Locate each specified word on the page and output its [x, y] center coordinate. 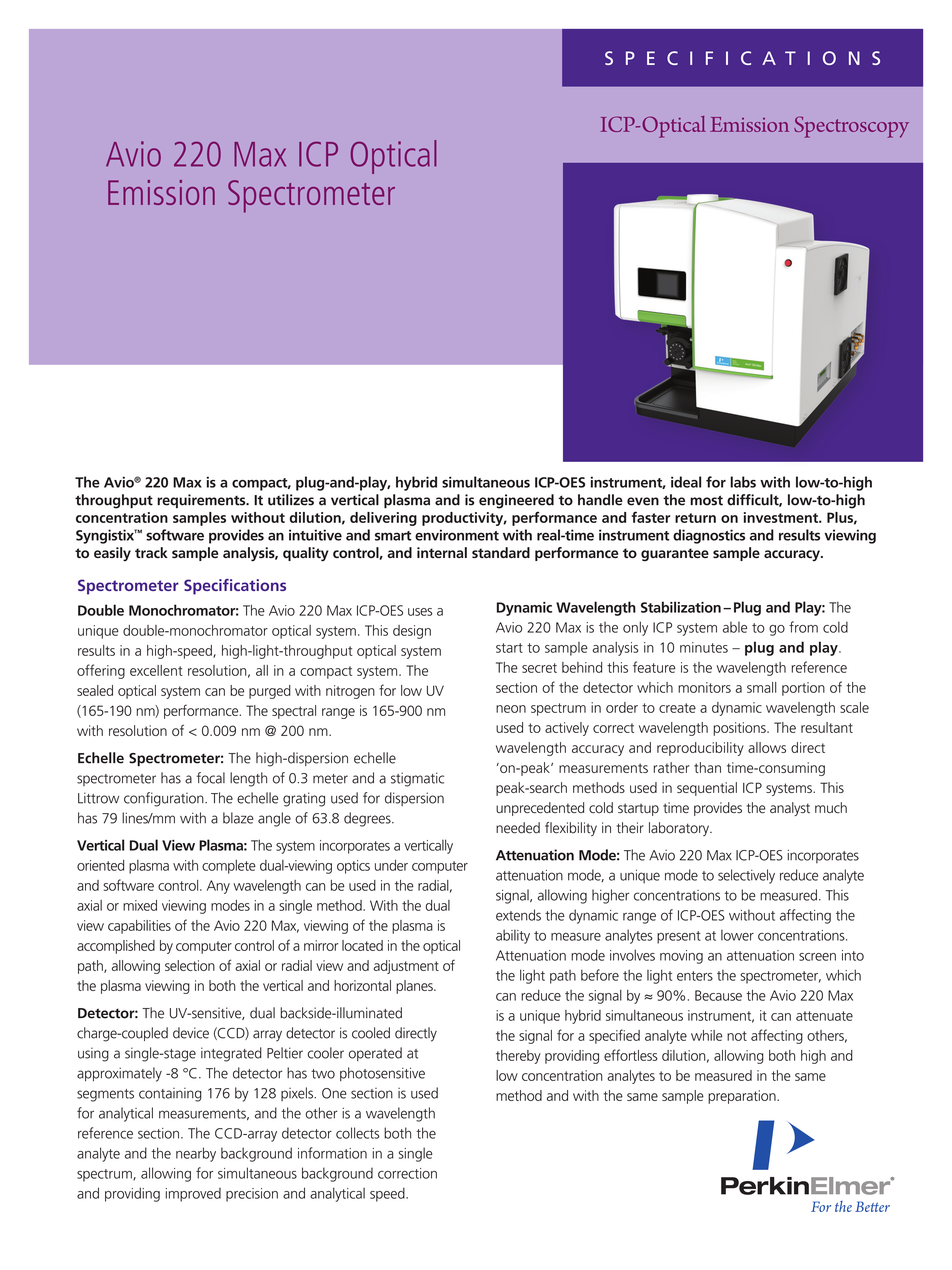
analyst [790, 809]
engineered [516, 501]
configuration [165, 799]
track [151, 552]
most [706, 500]
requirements [202, 501]
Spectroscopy [851, 127]
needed [518, 828]
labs [743, 482]
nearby [196, 1154]
